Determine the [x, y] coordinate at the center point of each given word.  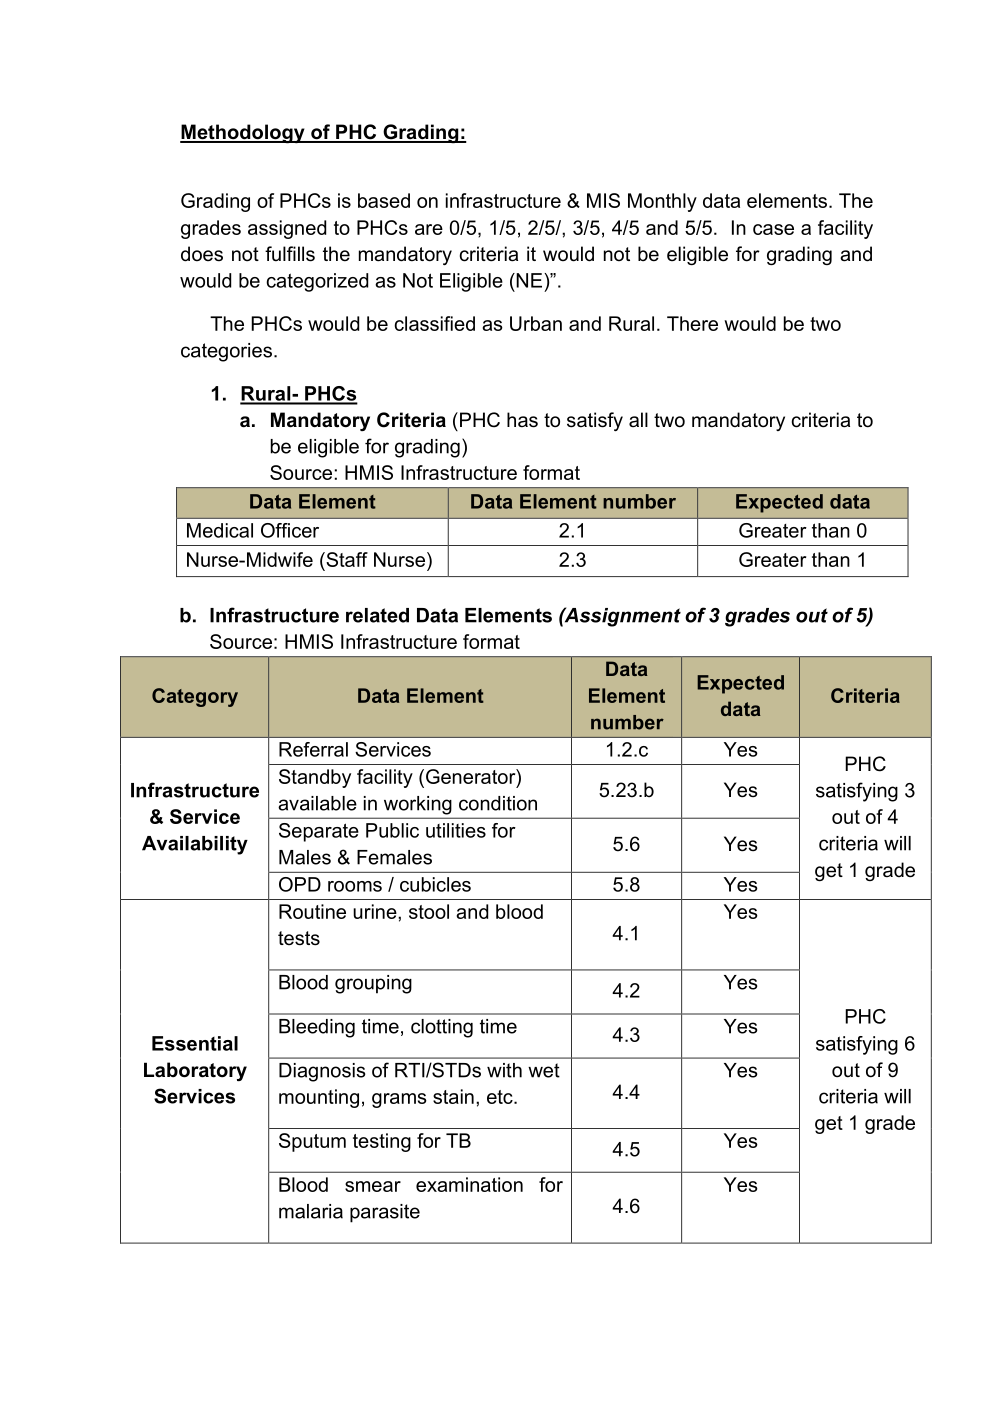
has [522, 420]
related [377, 615]
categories [226, 352]
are [429, 229]
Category [195, 697]
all [638, 420]
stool [429, 911]
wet [544, 1070]
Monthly [662, 202]
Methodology [243, 134]
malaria [311, 1211]
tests [299, 938]
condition [498, 803]
